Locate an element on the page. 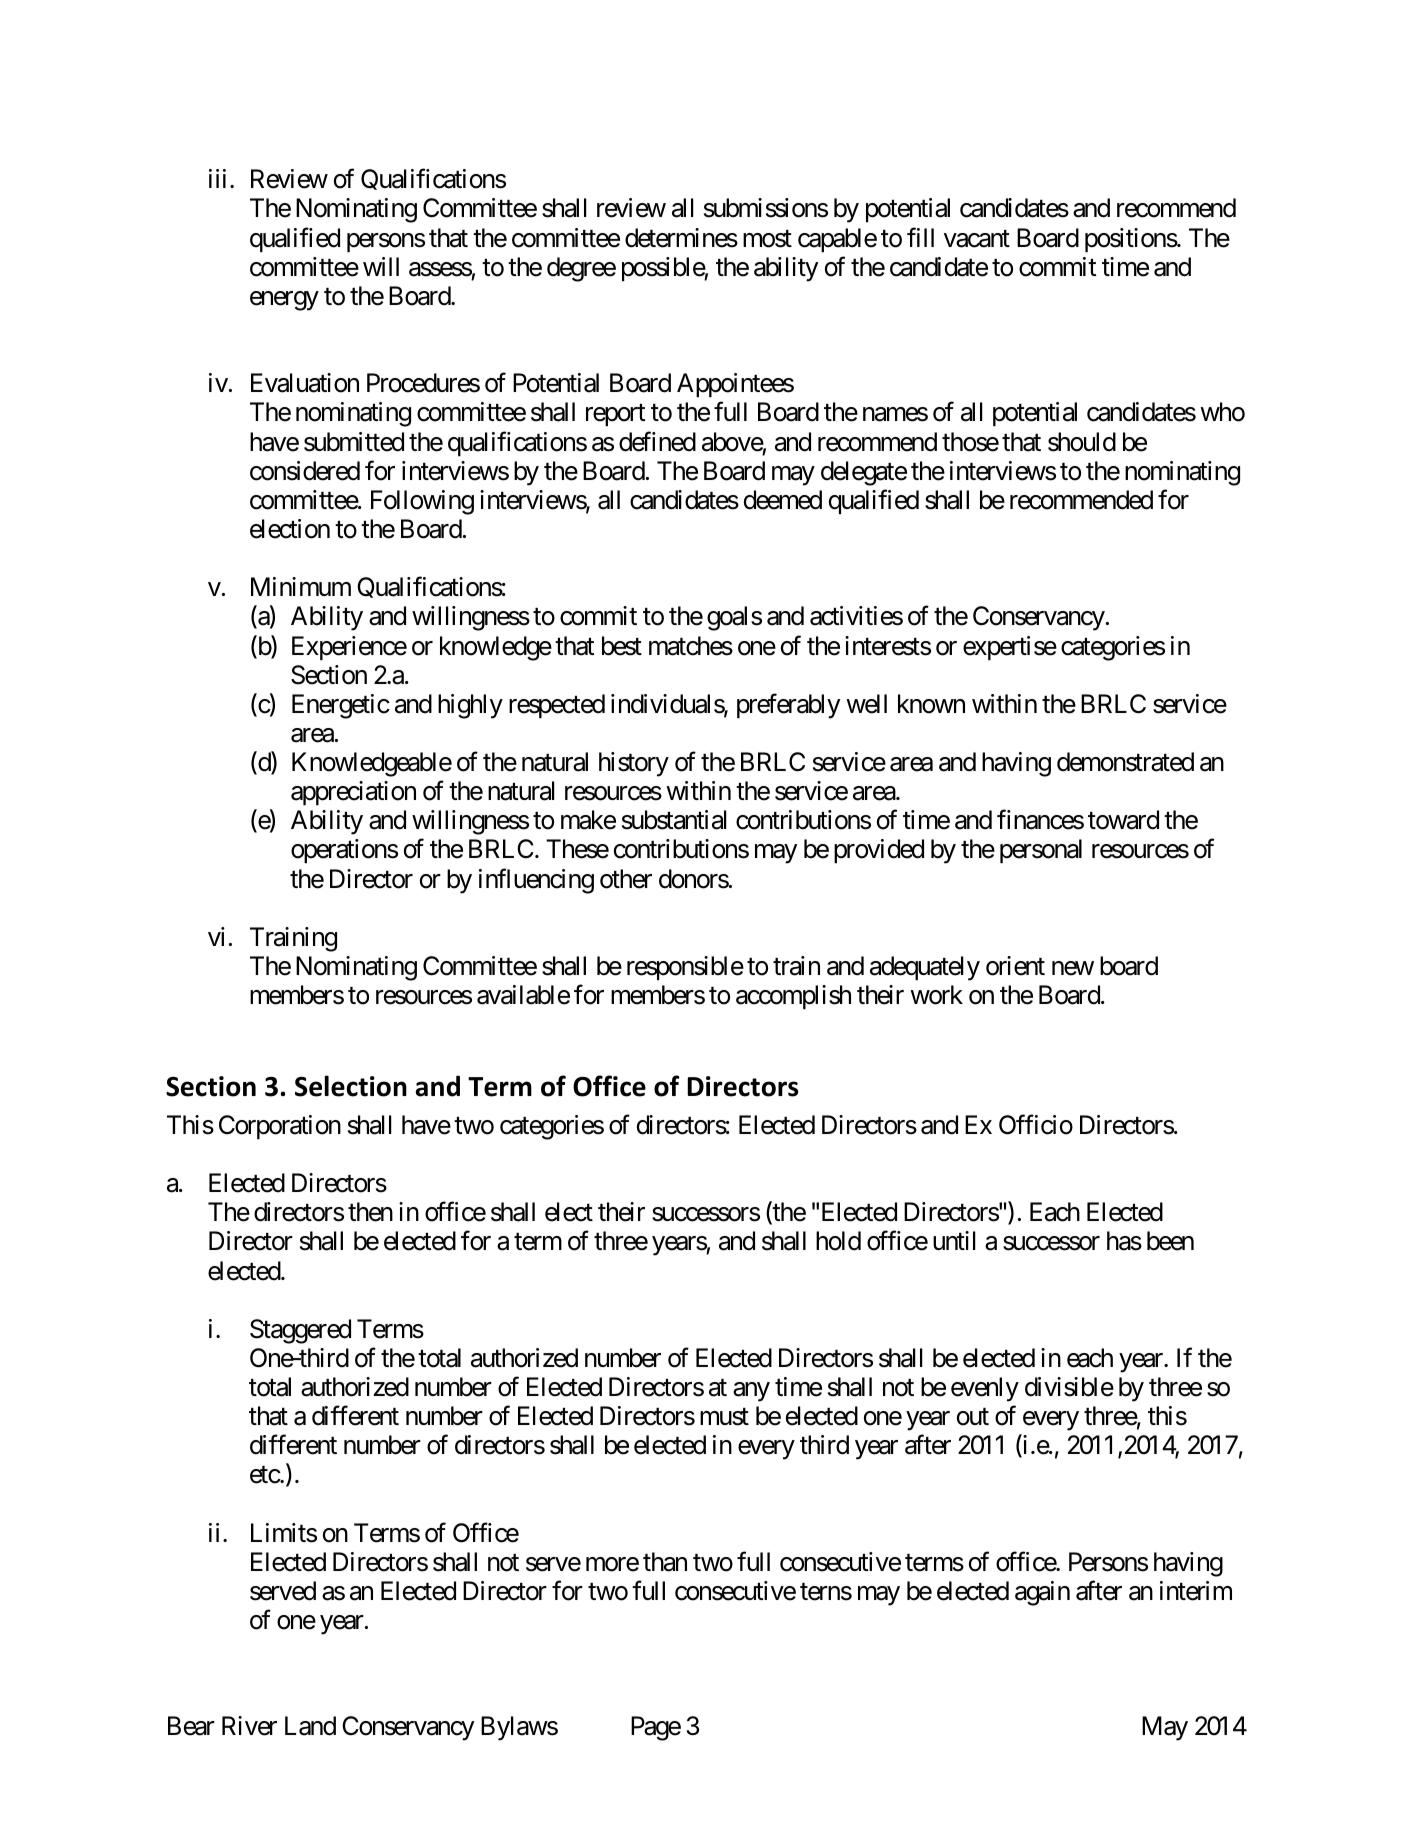 The image size is (1410, 1825). than is located at coordinates (665, 1562).
